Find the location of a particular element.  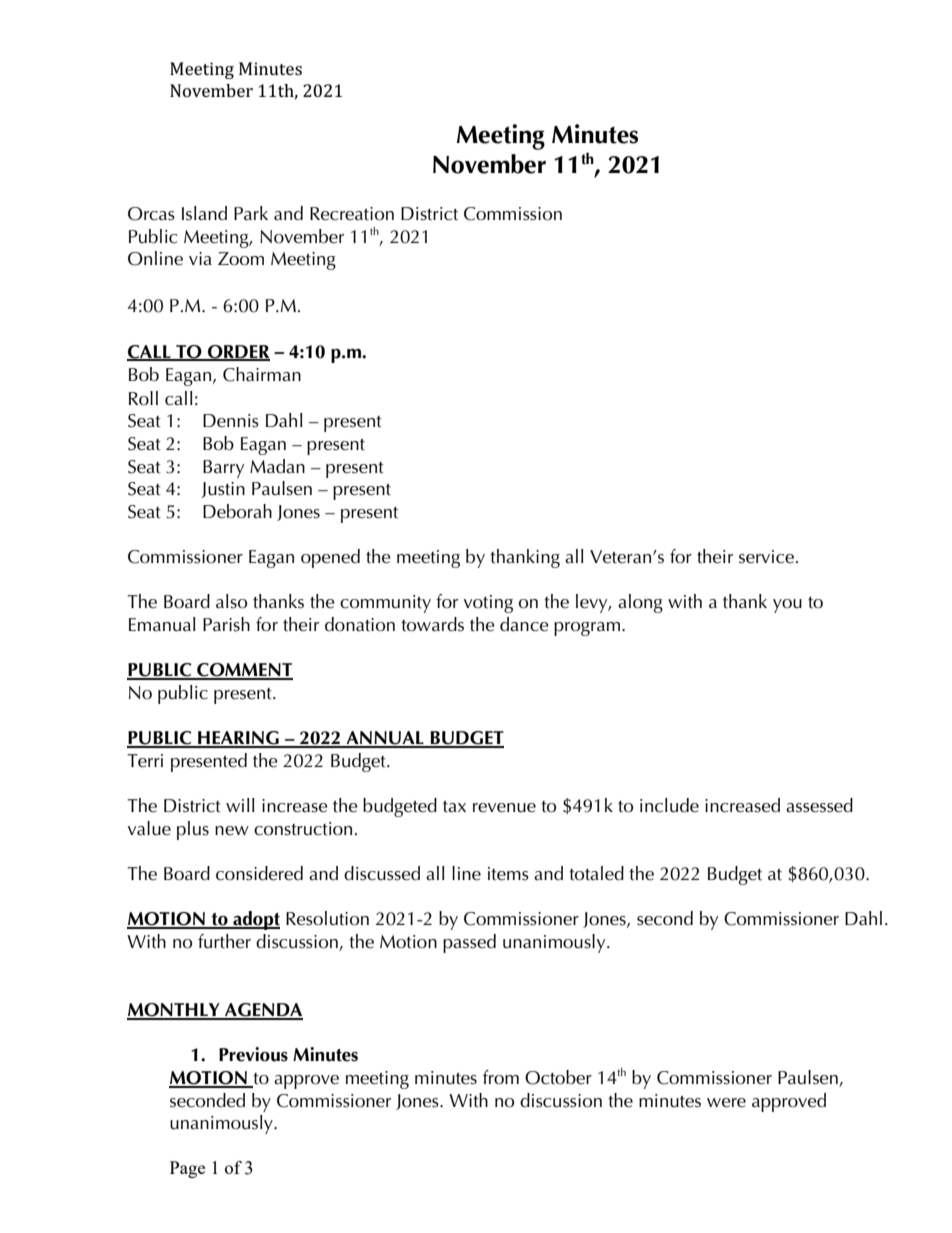

include is located at coordinates (669, 805).
